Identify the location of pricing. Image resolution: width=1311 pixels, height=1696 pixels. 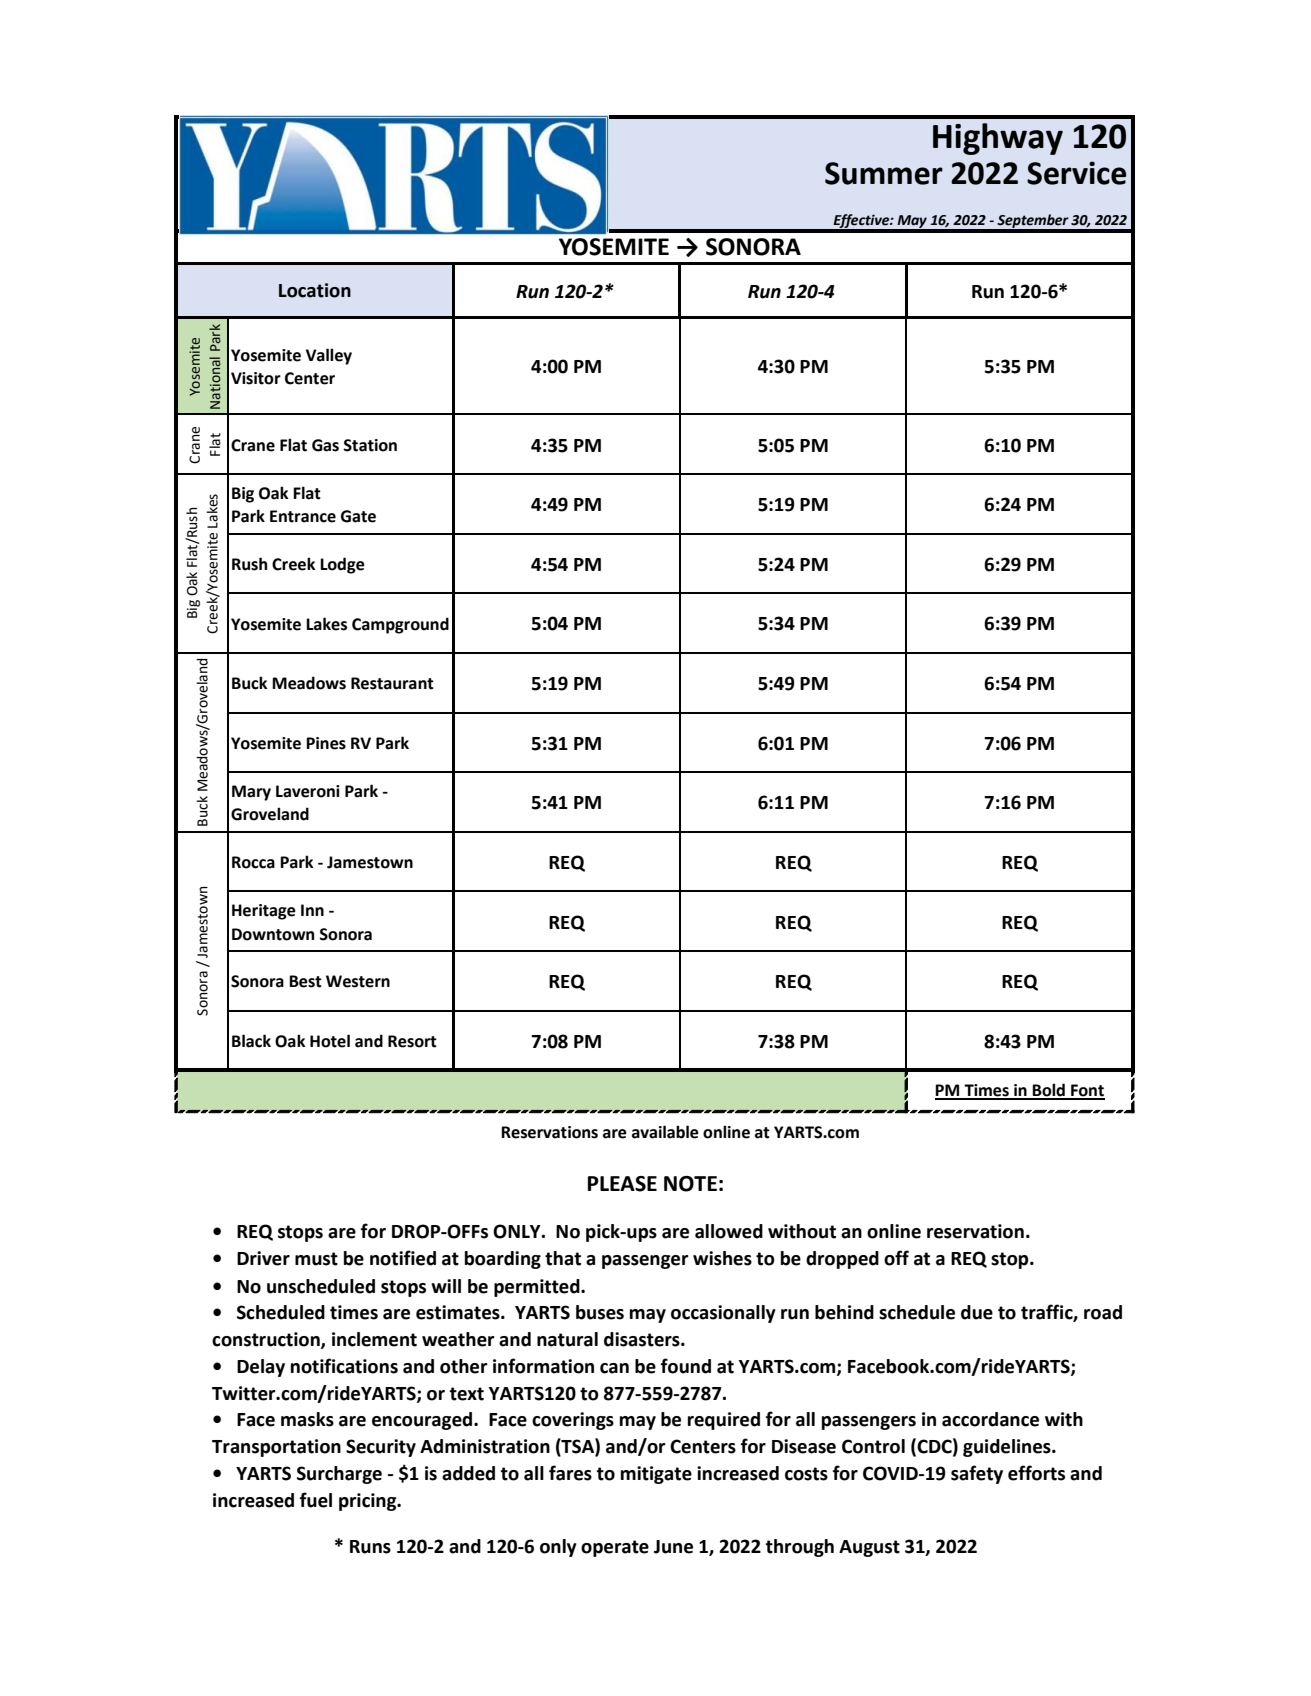
(369, 1502).
